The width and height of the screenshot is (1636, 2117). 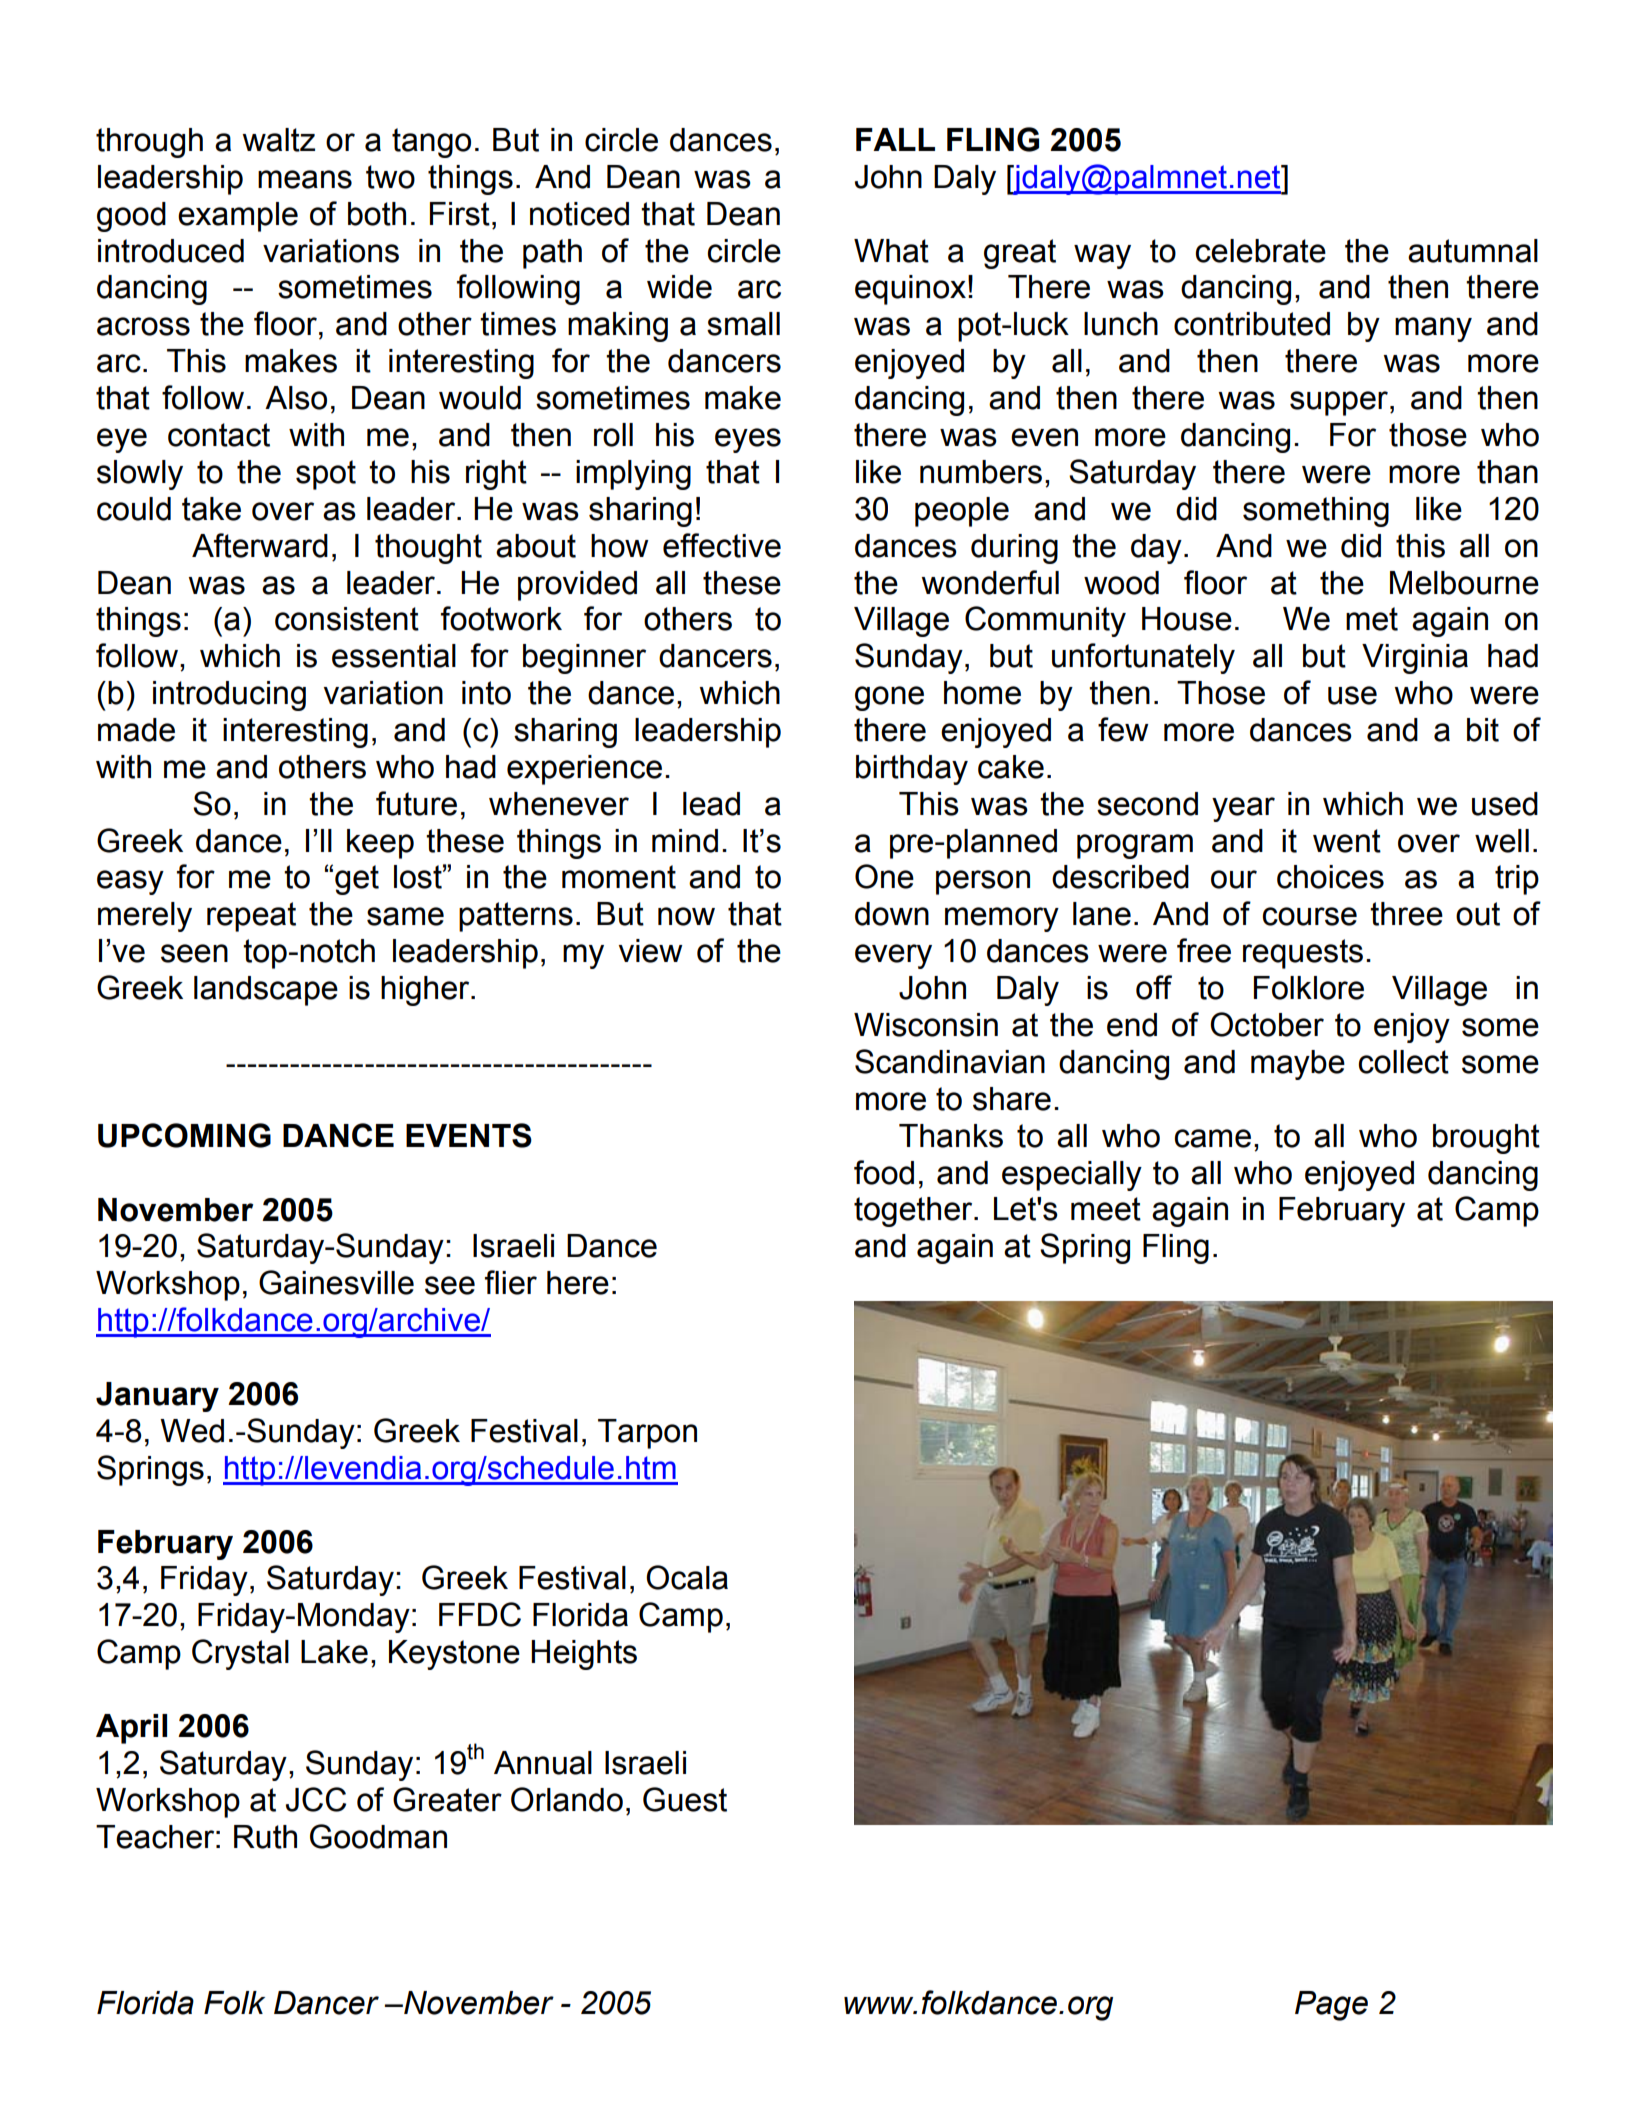 What do you see at coordinates (336, 1282) in the screenshot?
I see `Gainesville` at bounding box center [336, 1282].
